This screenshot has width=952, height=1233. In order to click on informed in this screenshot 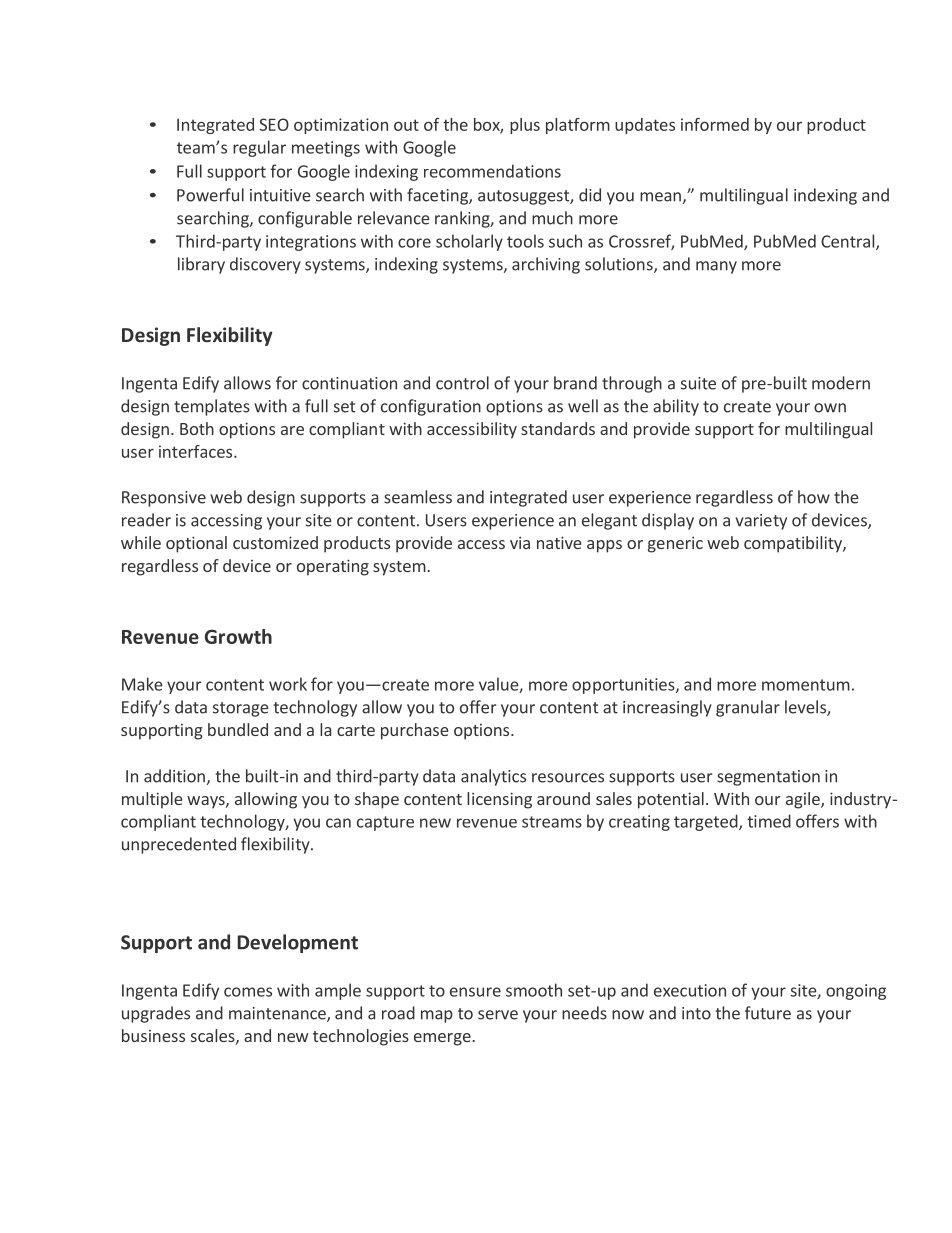, I will do `click(715, 124)`.
